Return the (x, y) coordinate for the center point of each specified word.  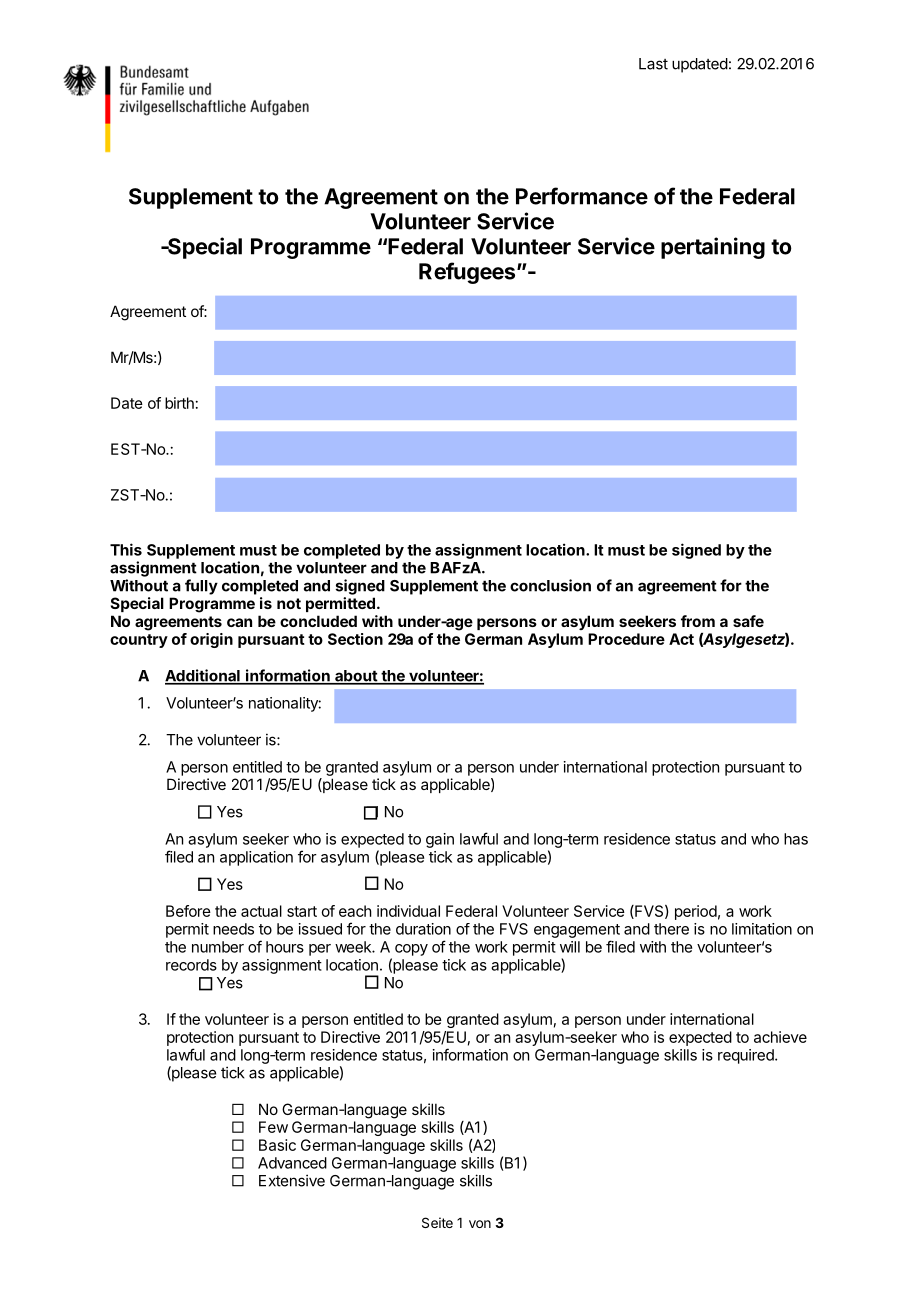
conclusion (550, 585)
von (480, 1224)
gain (440, 840)
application (256, 858)
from (698, 621)
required (747, 1056)
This (126, 549)
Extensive (292, 1180)
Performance (582, 196)
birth (179, 403)
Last (653, 64)
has (796, 839)
